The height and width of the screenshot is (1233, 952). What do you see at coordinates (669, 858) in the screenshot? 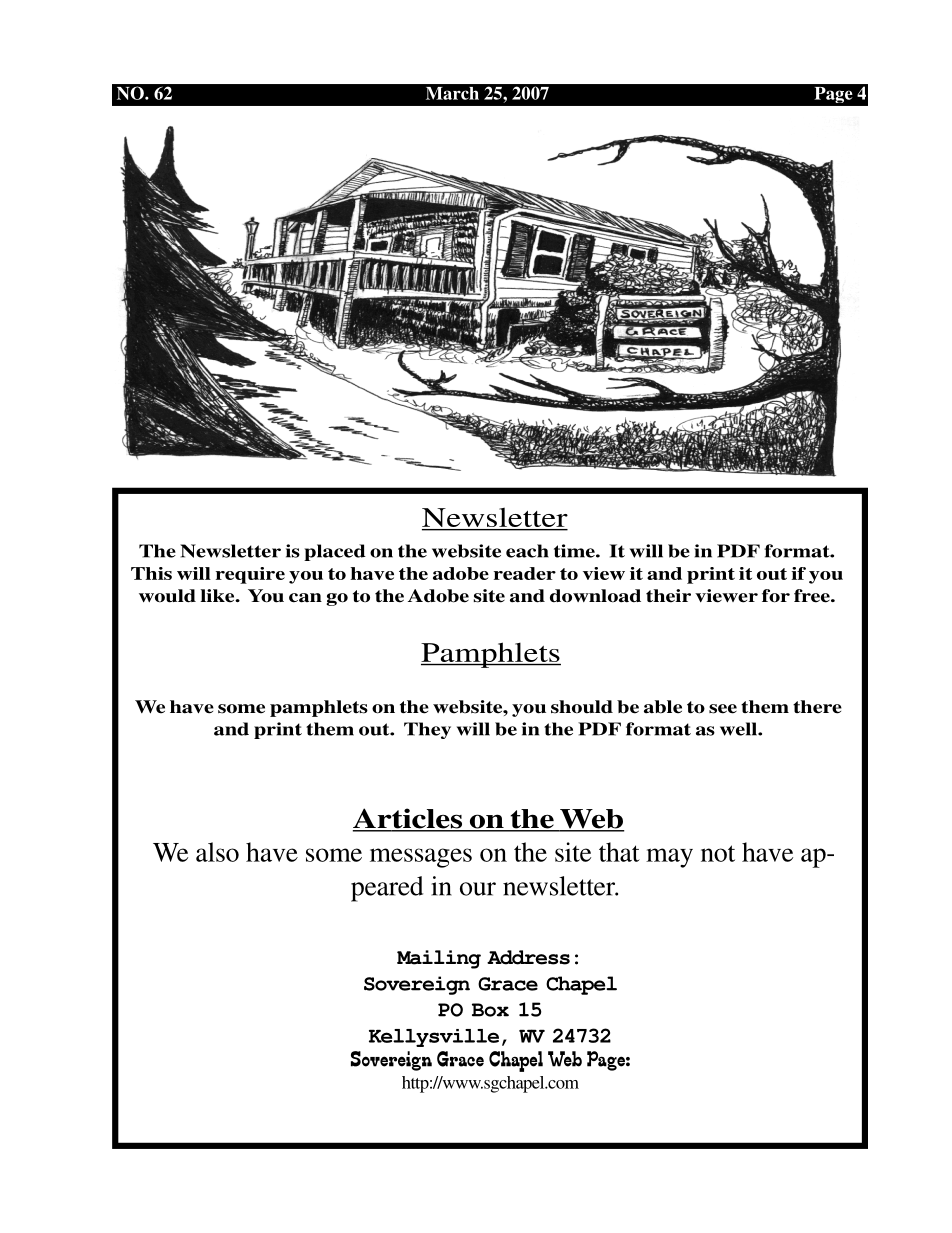
I see `may` at bounding box center [669, 858].
